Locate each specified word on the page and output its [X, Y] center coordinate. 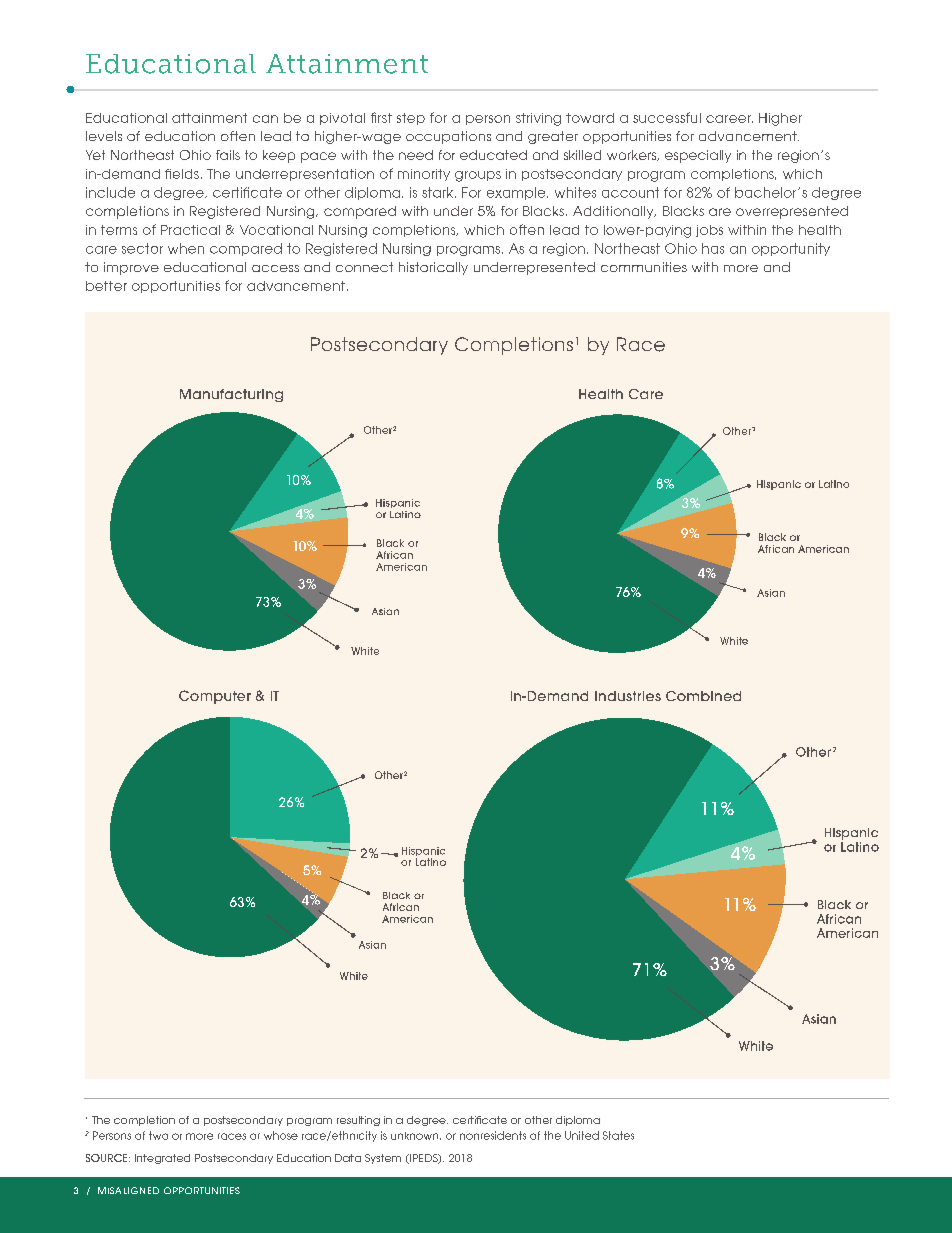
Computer [215, 697]
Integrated [162, 1159]
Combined [703, 696]
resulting [358, 1121]
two [158, 1135]
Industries [628, 696]
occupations [448, 137]
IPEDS [424, 1159]
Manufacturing [231, 395]
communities [644, 267]
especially [698, 156]
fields [182, 174]
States [618, 1135]
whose [281, 1135]
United [582, 1135]
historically [433, 268]
